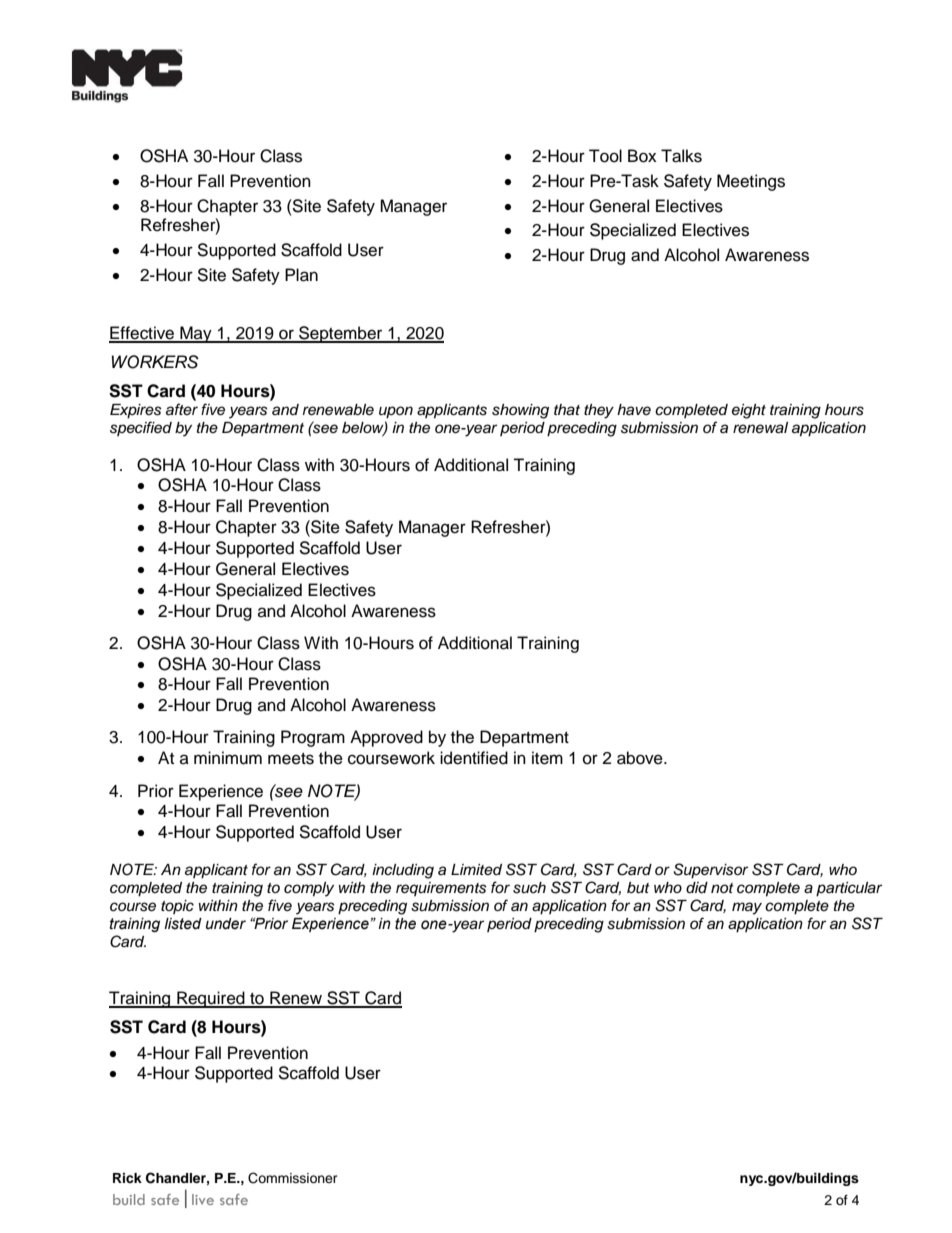 This page has width=952, height=1233. Describe the element at coordinates (293, 1178) in the page. I see `Commissioner` at that location.
